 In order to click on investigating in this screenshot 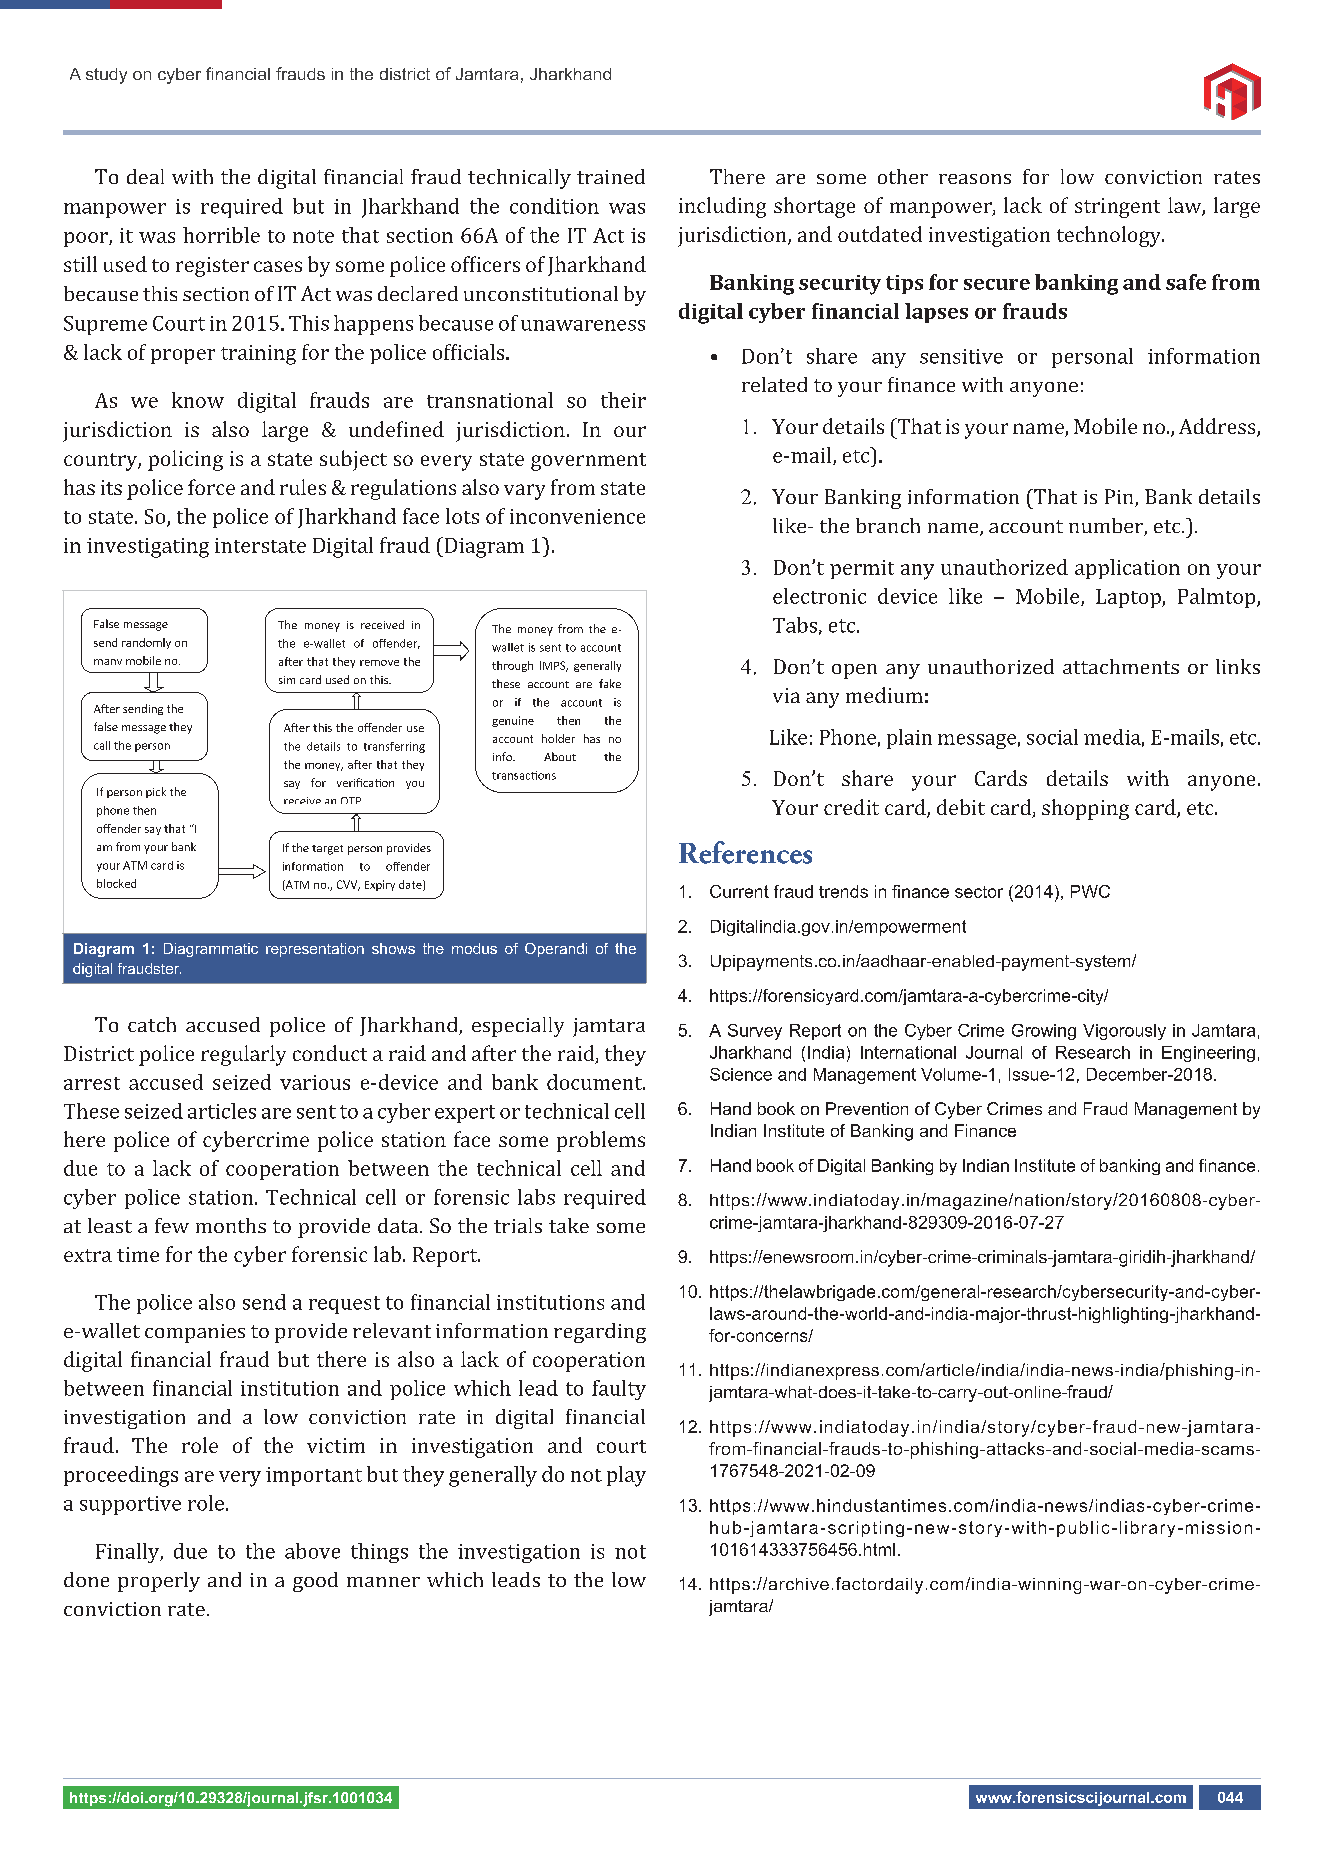, I will do `click(148, 548)`.
